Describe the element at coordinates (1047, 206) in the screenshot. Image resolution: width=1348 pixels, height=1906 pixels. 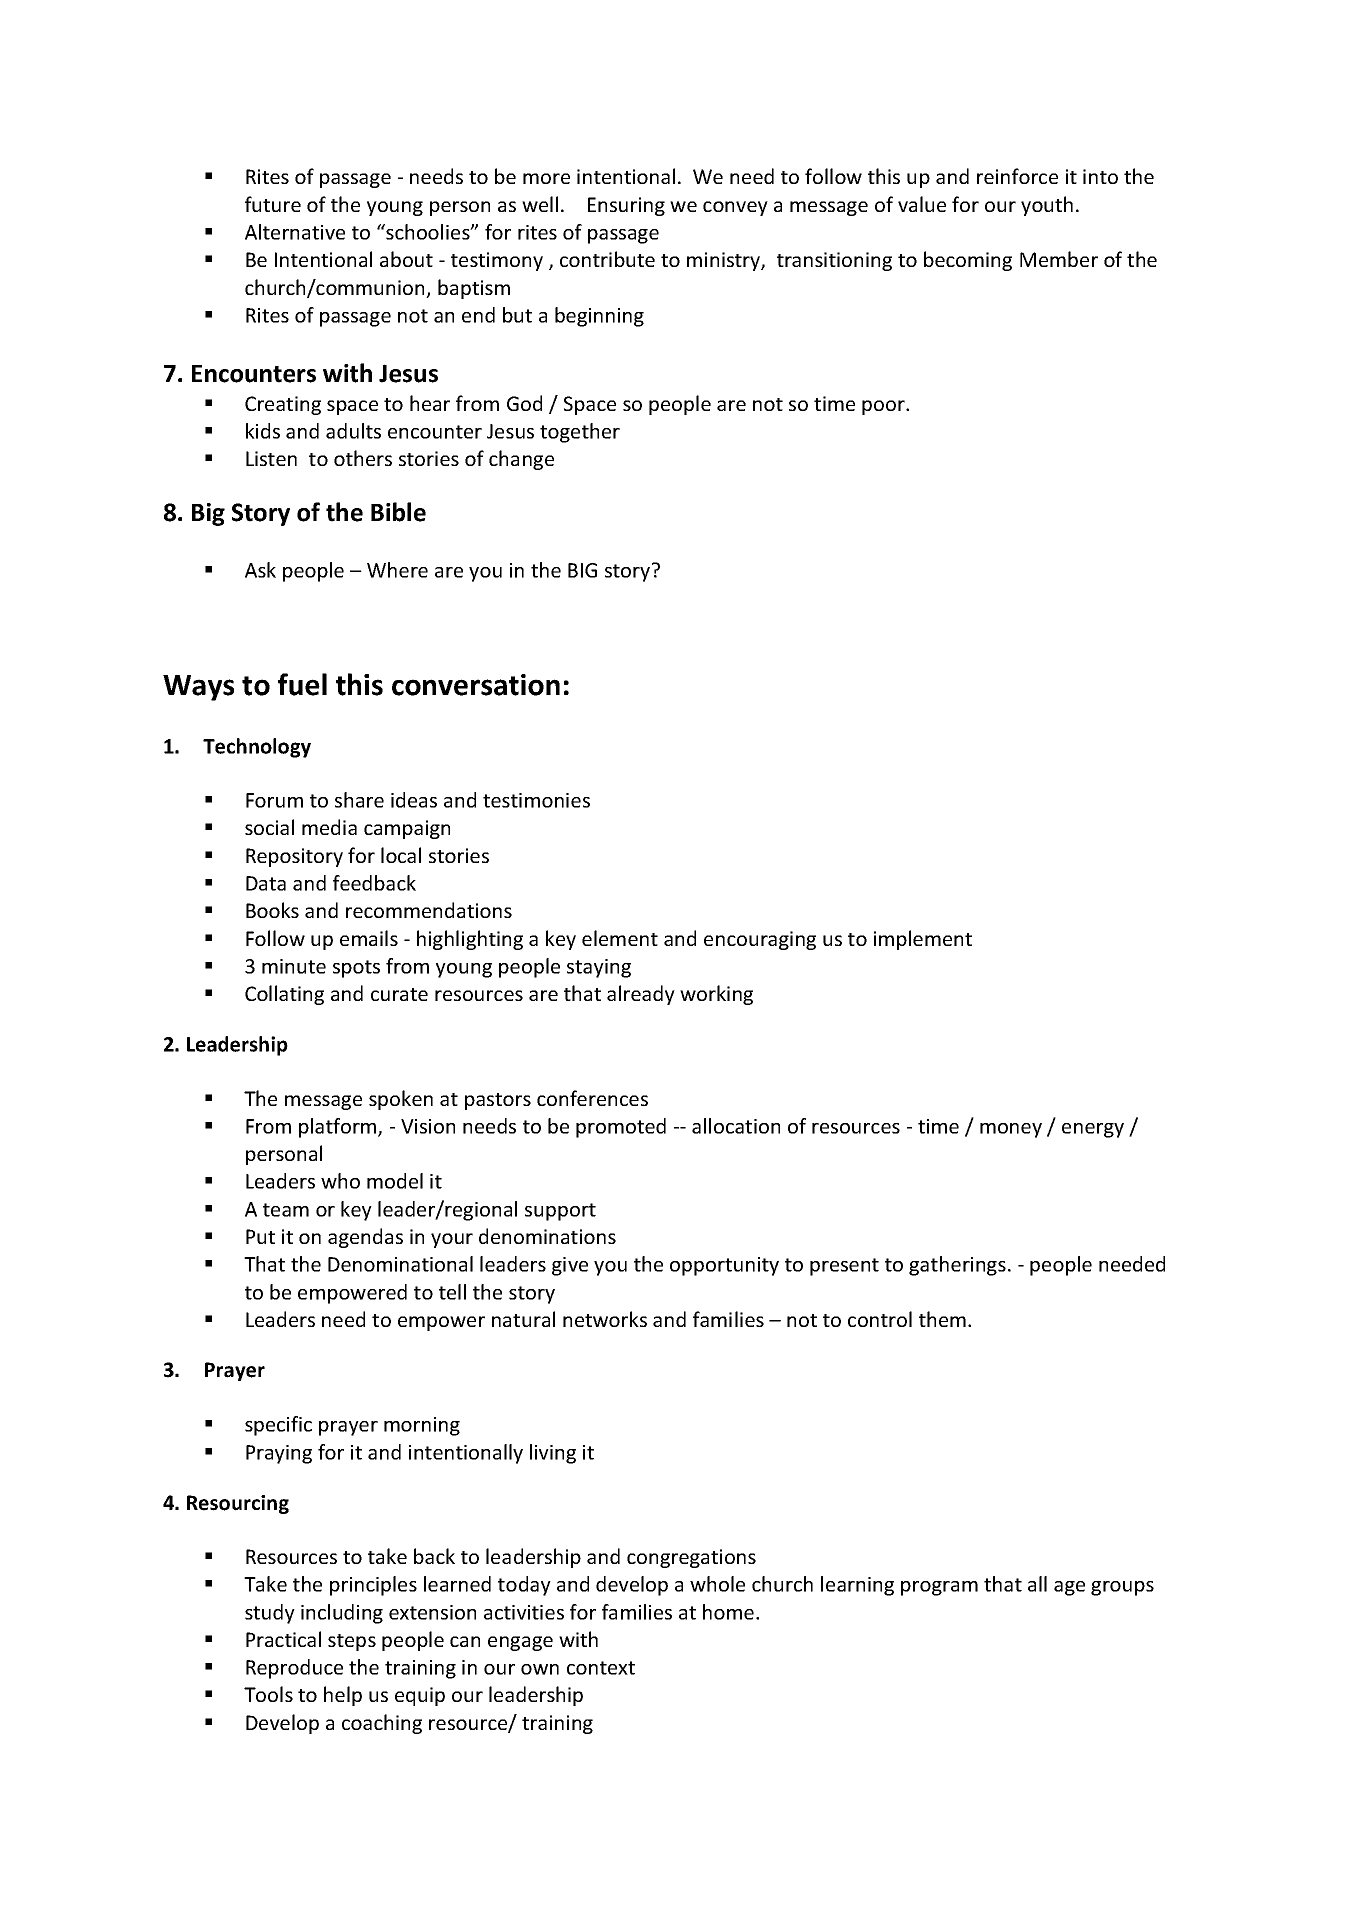
I see `youth` at that location.
